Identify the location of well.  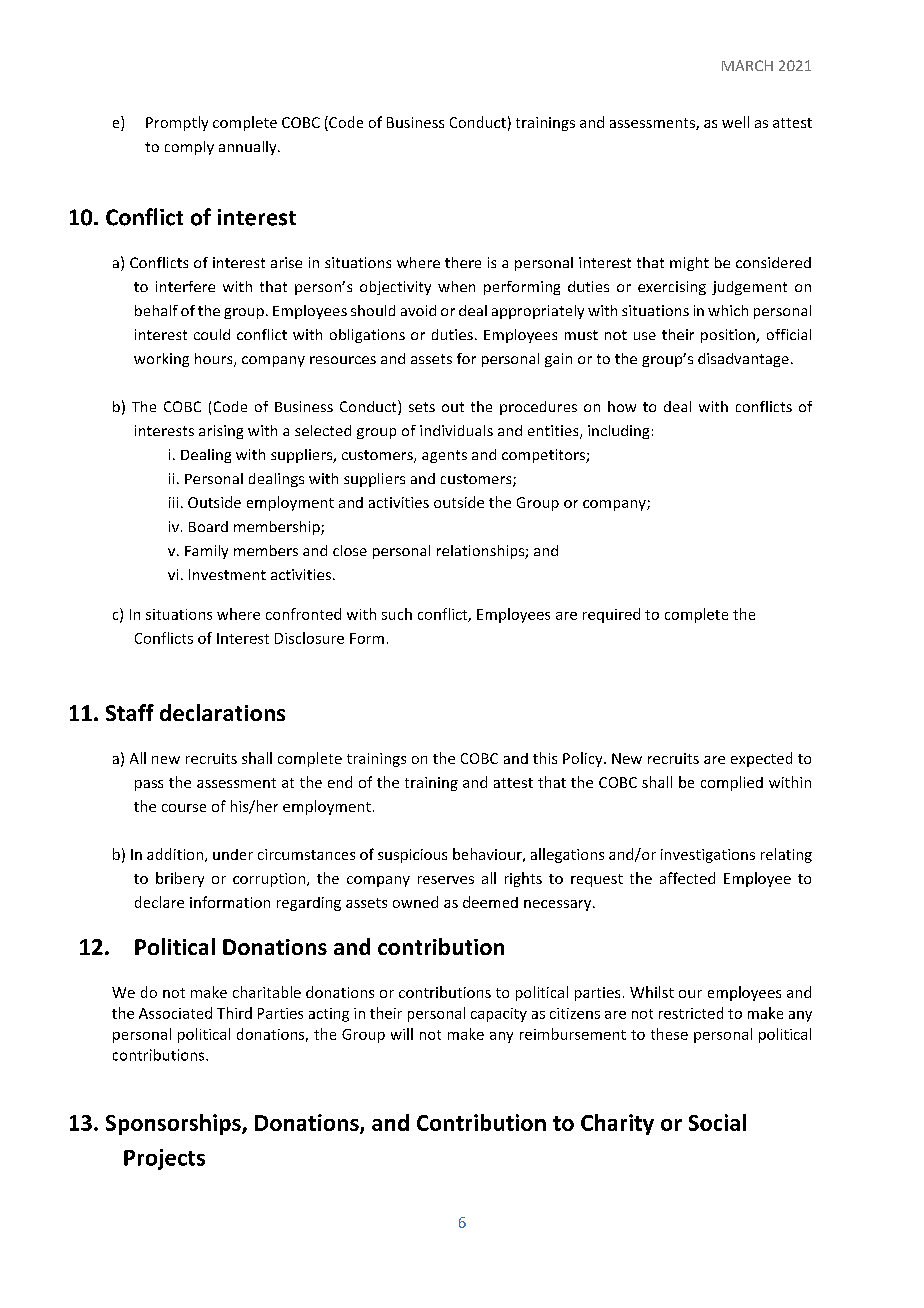
(735, 122).
